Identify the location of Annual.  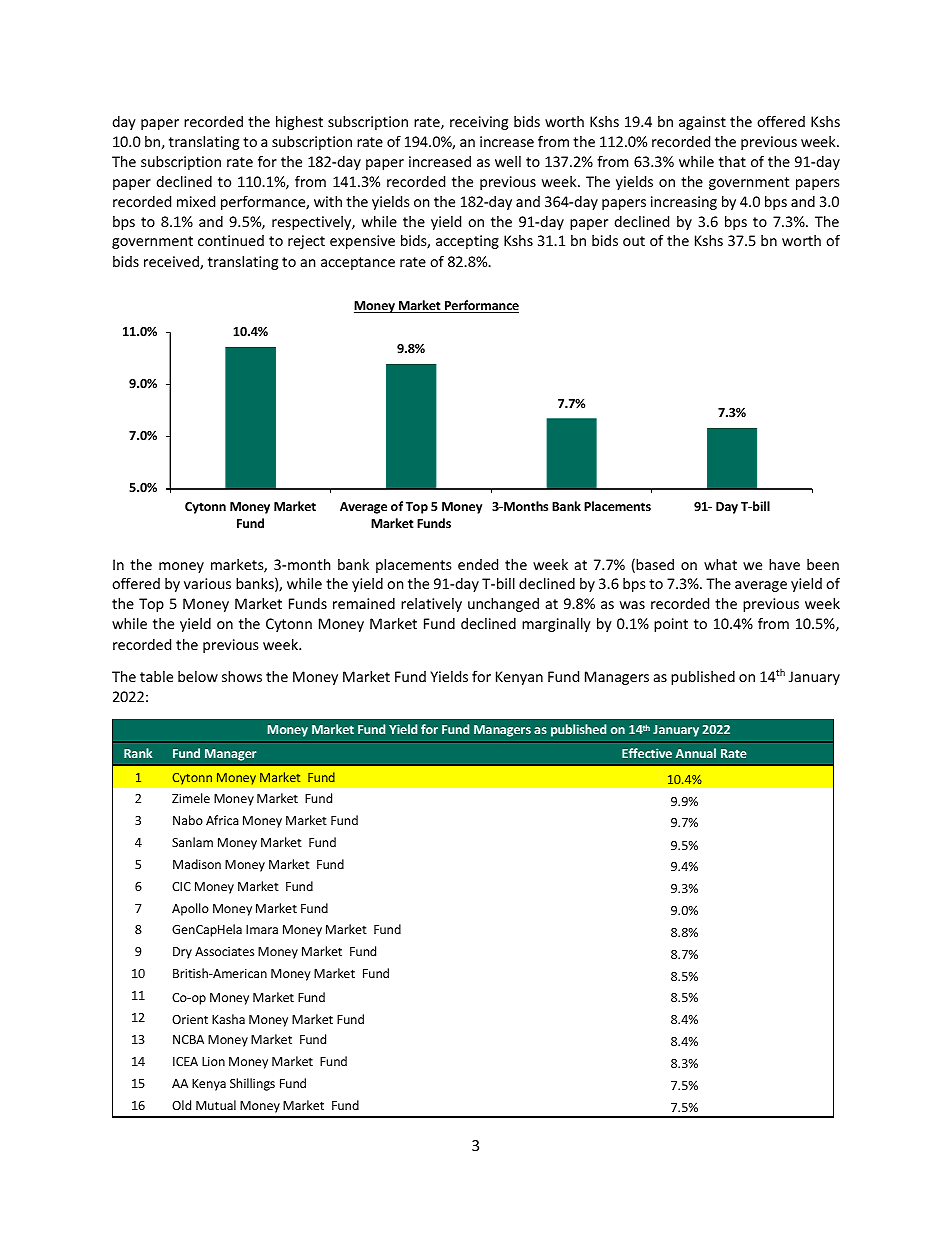
(696, 753).
